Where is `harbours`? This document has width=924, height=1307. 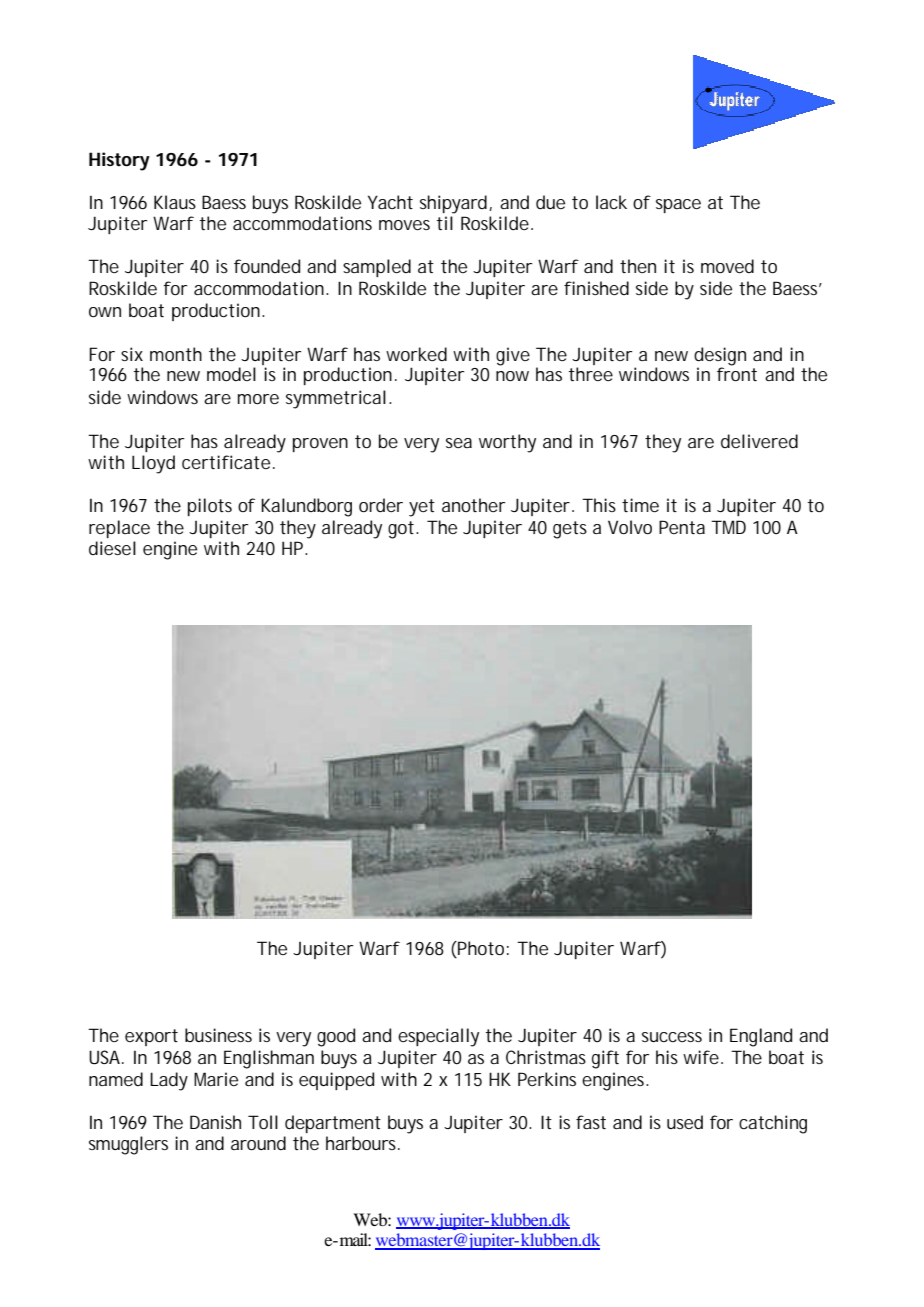 harbours is located at coordinates (362, 1143).
